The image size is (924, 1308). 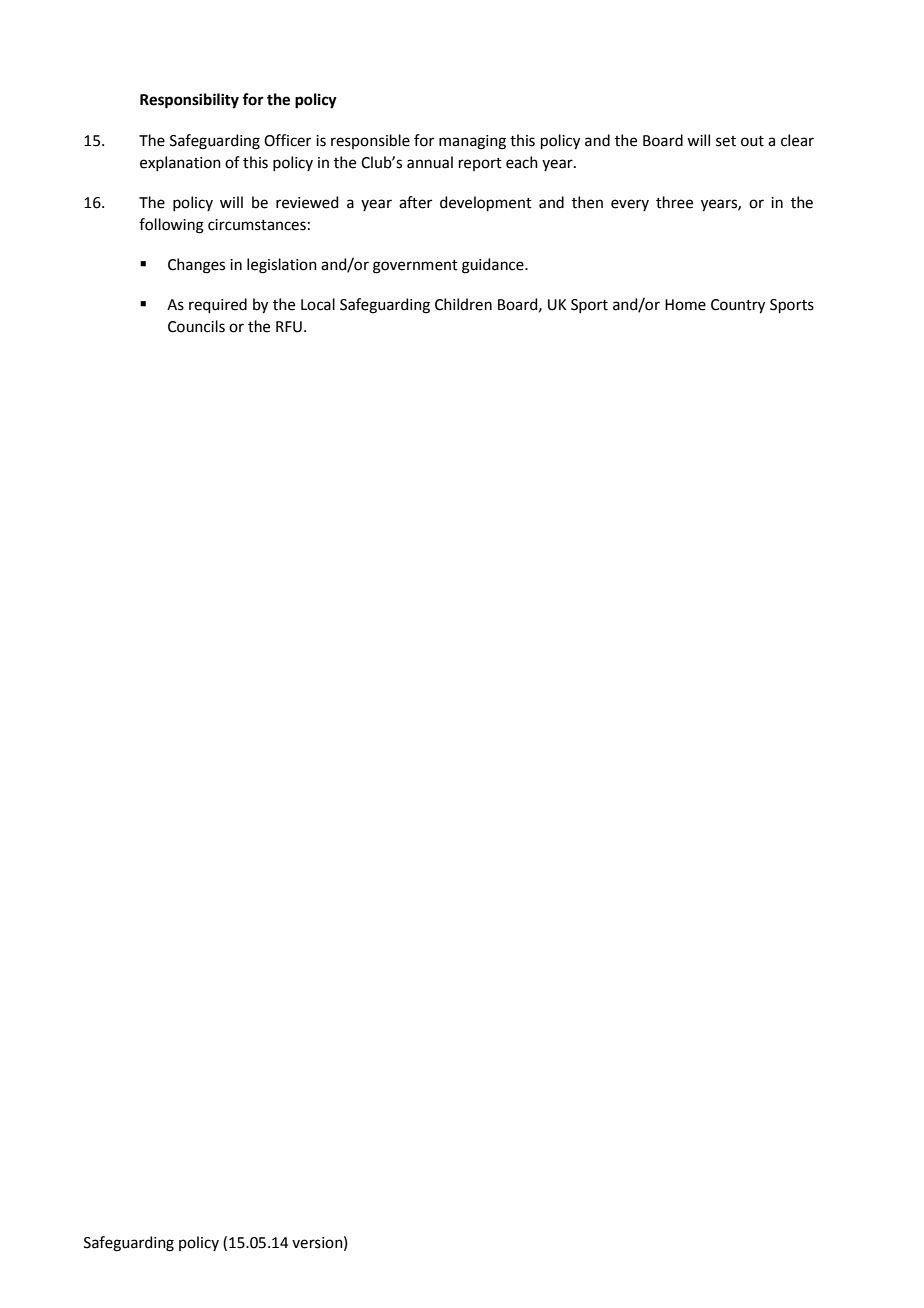 What do you see at coordinates (486, 203) in the image?
I see `development` at bounding box center [486, 203].
